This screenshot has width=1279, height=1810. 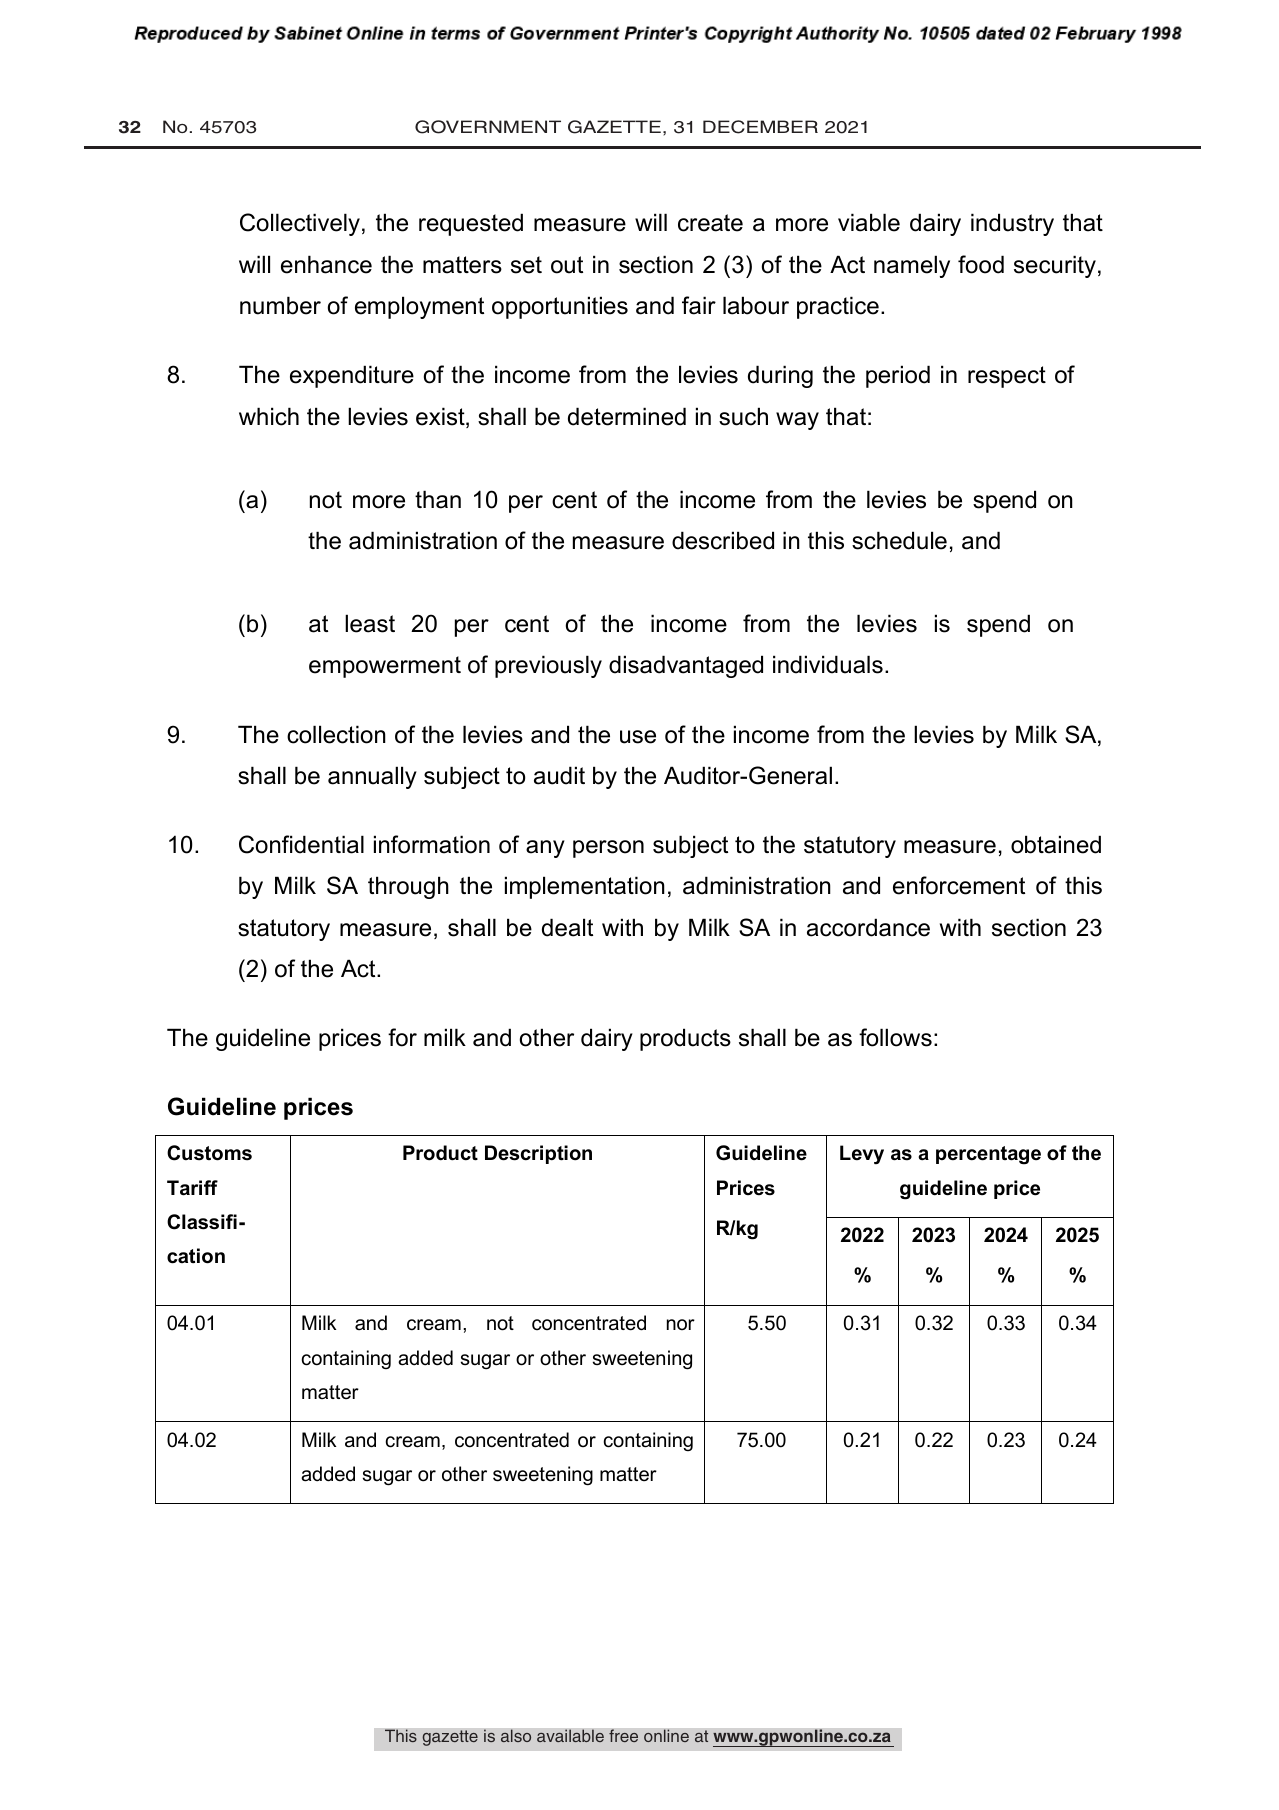 What do you see at coordinates (1012, 224) in the screenshot?
I see `industry` at bounding box center [1012, 224].
